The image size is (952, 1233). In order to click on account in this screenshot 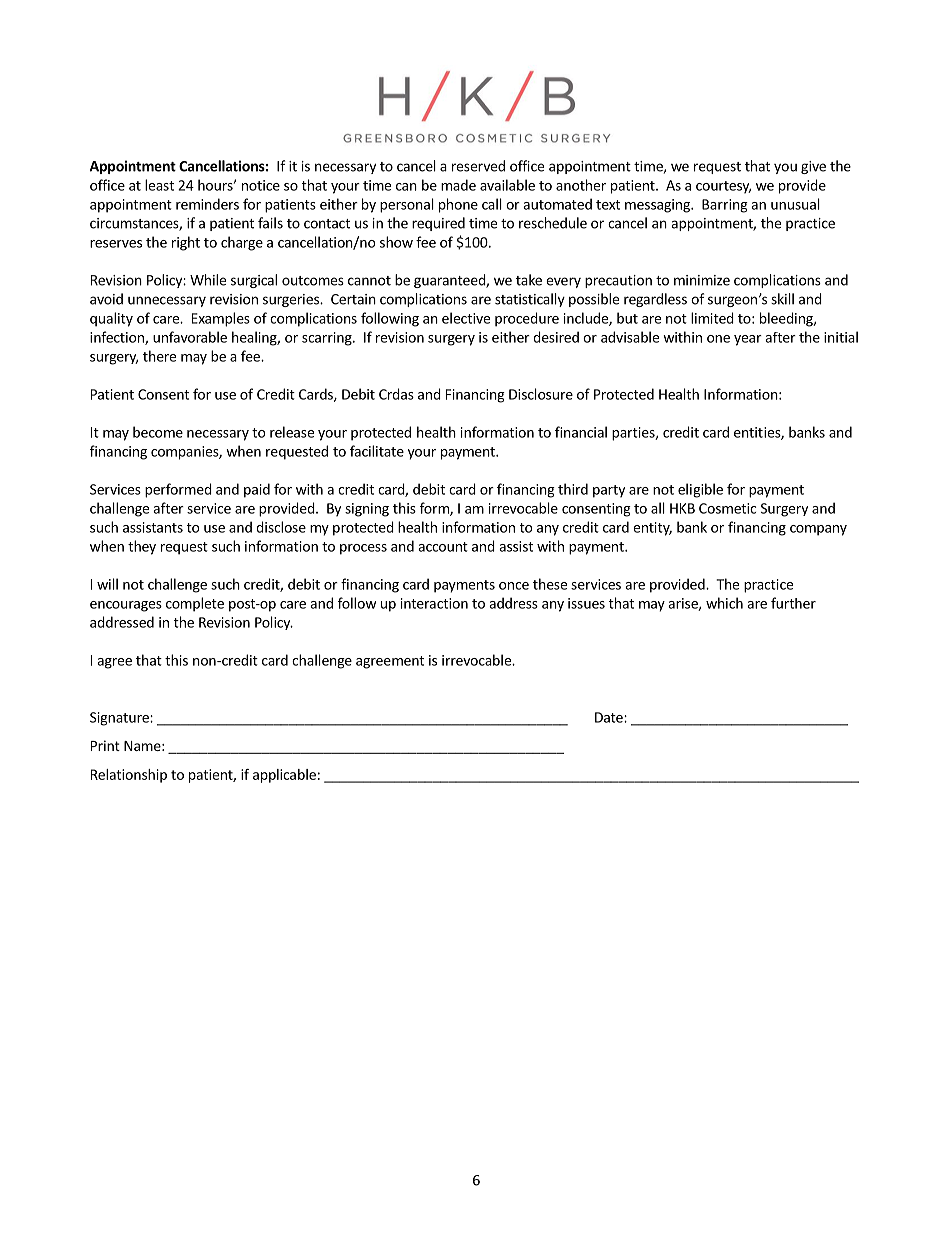, I will do `click(443, 547)`.
